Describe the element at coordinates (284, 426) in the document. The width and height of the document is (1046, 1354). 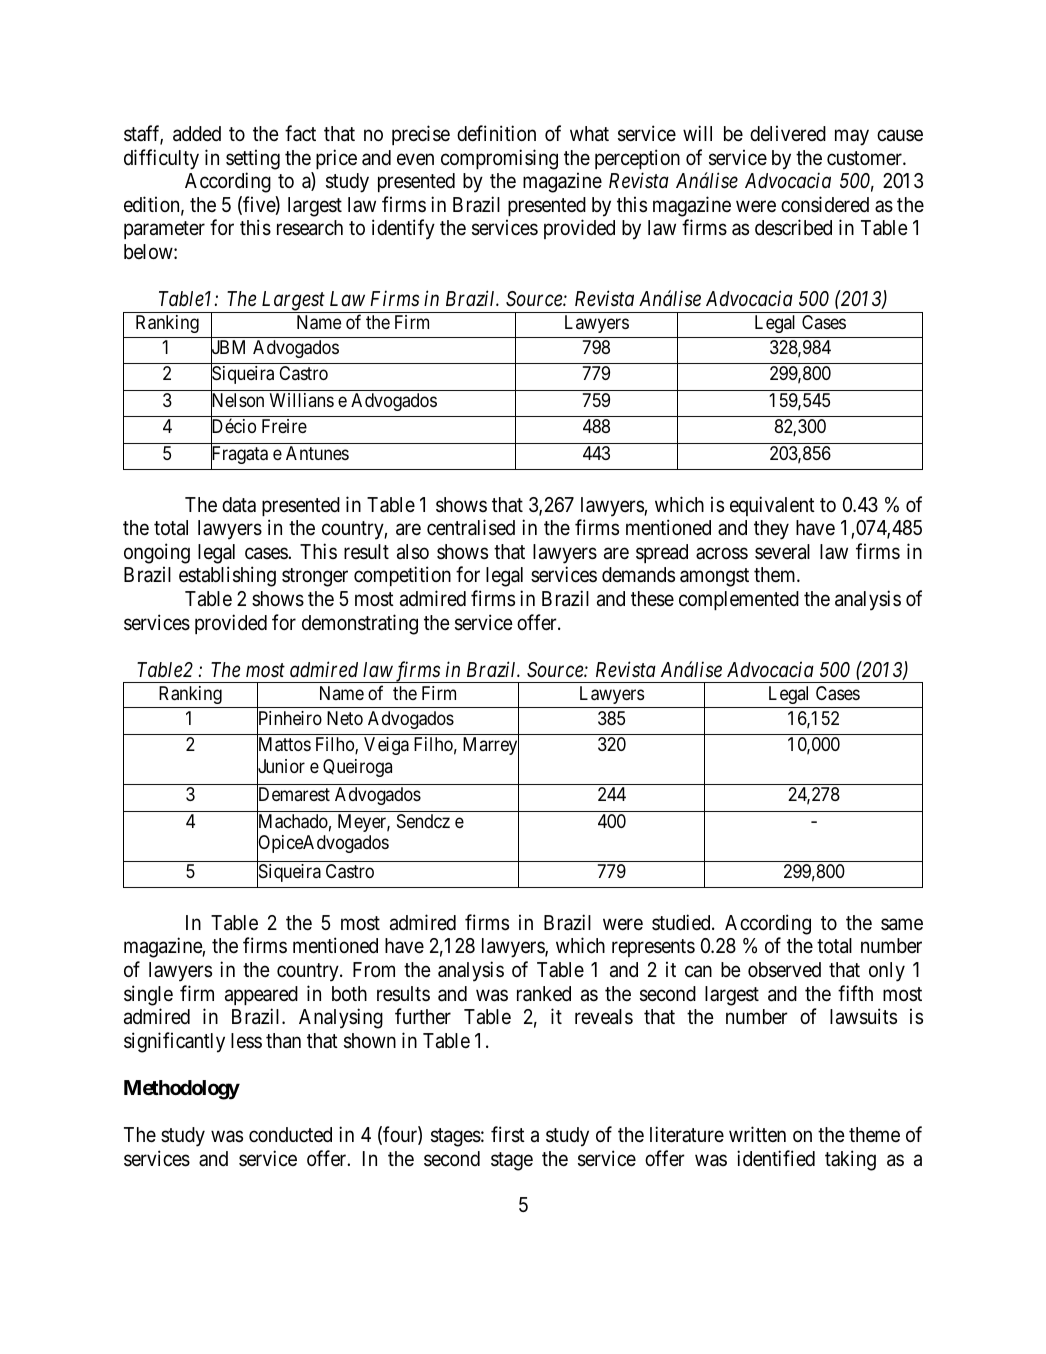
I see `Freire` at that location.
